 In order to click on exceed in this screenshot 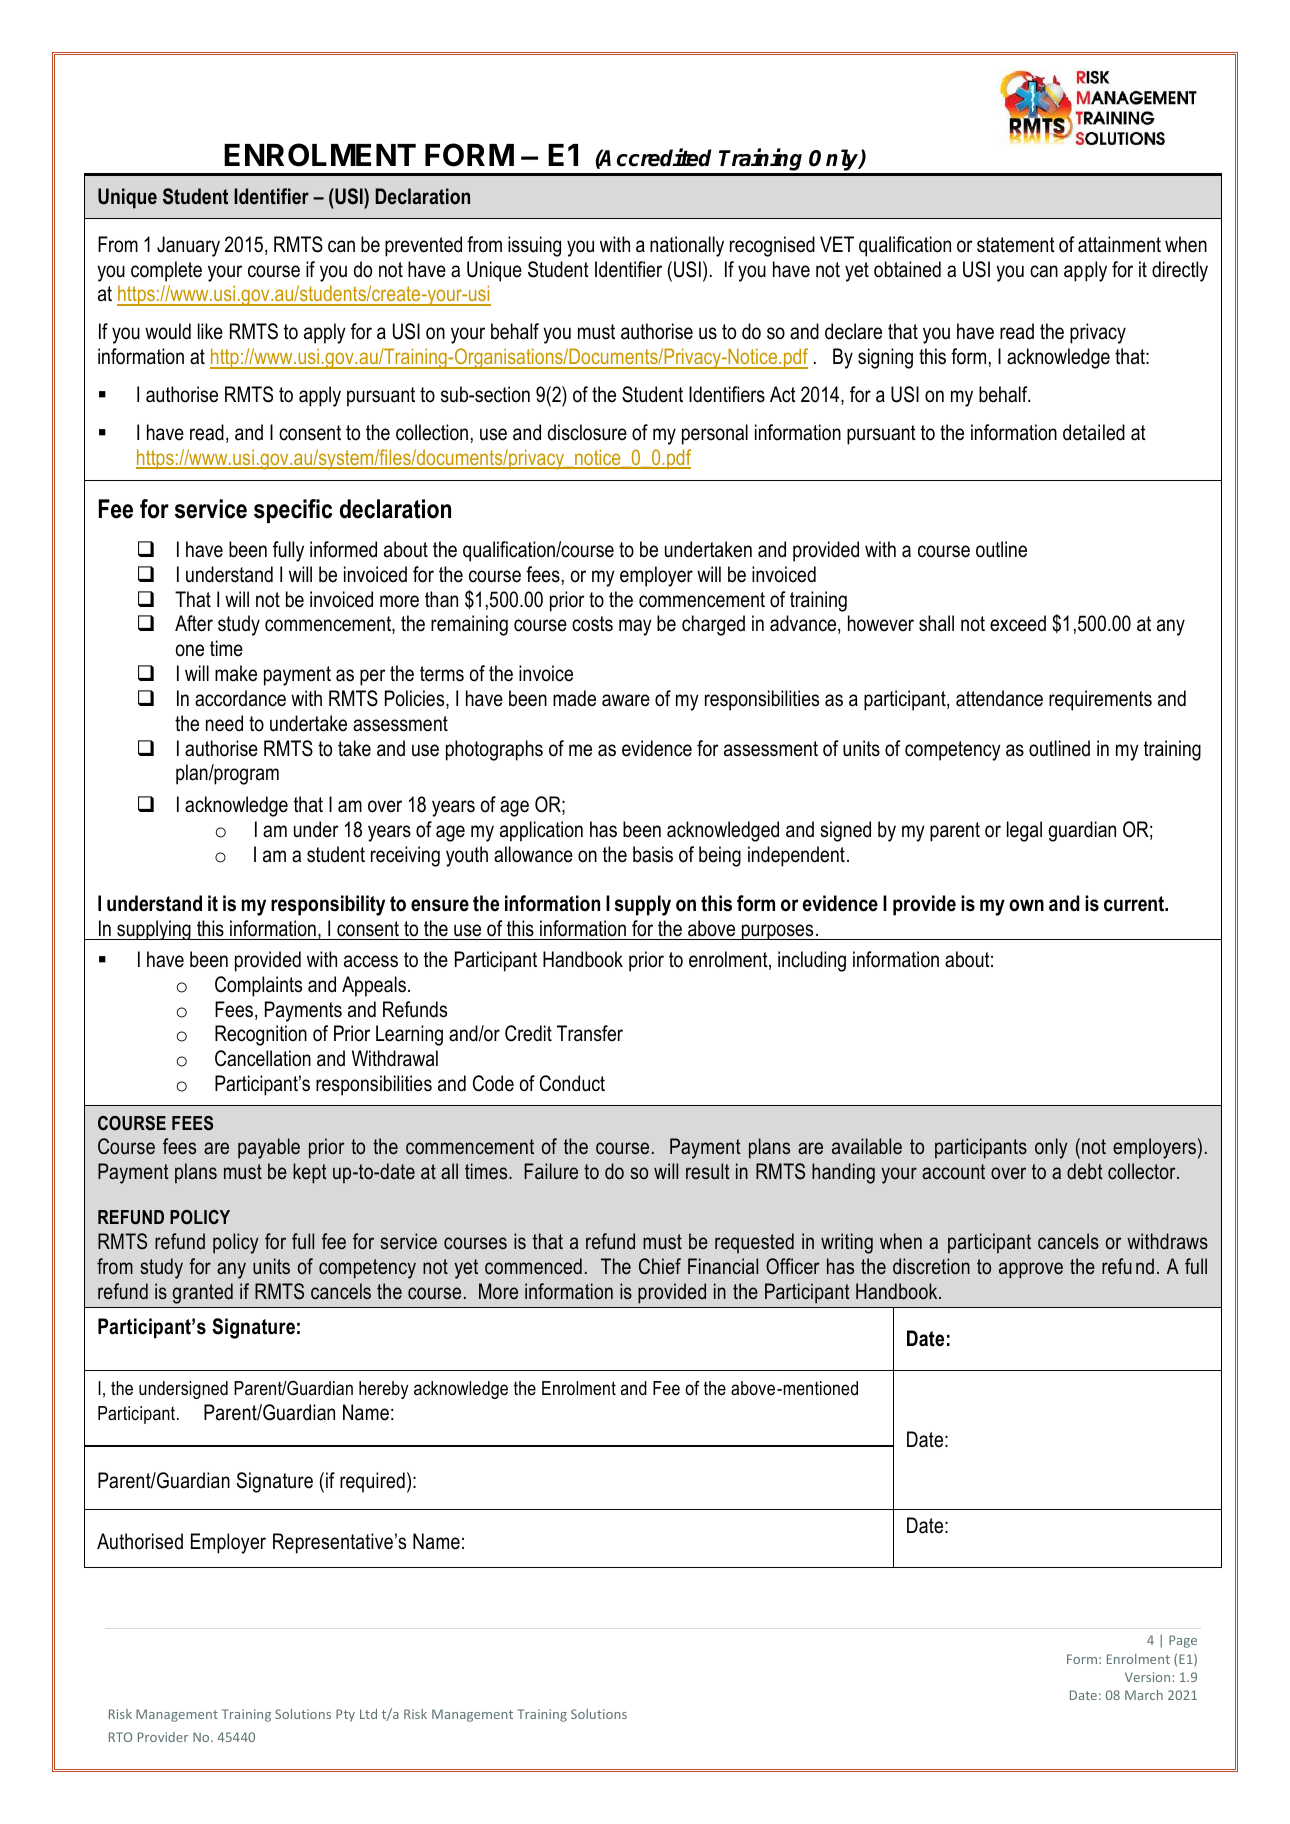, I will do `click(1018, 623)`.
